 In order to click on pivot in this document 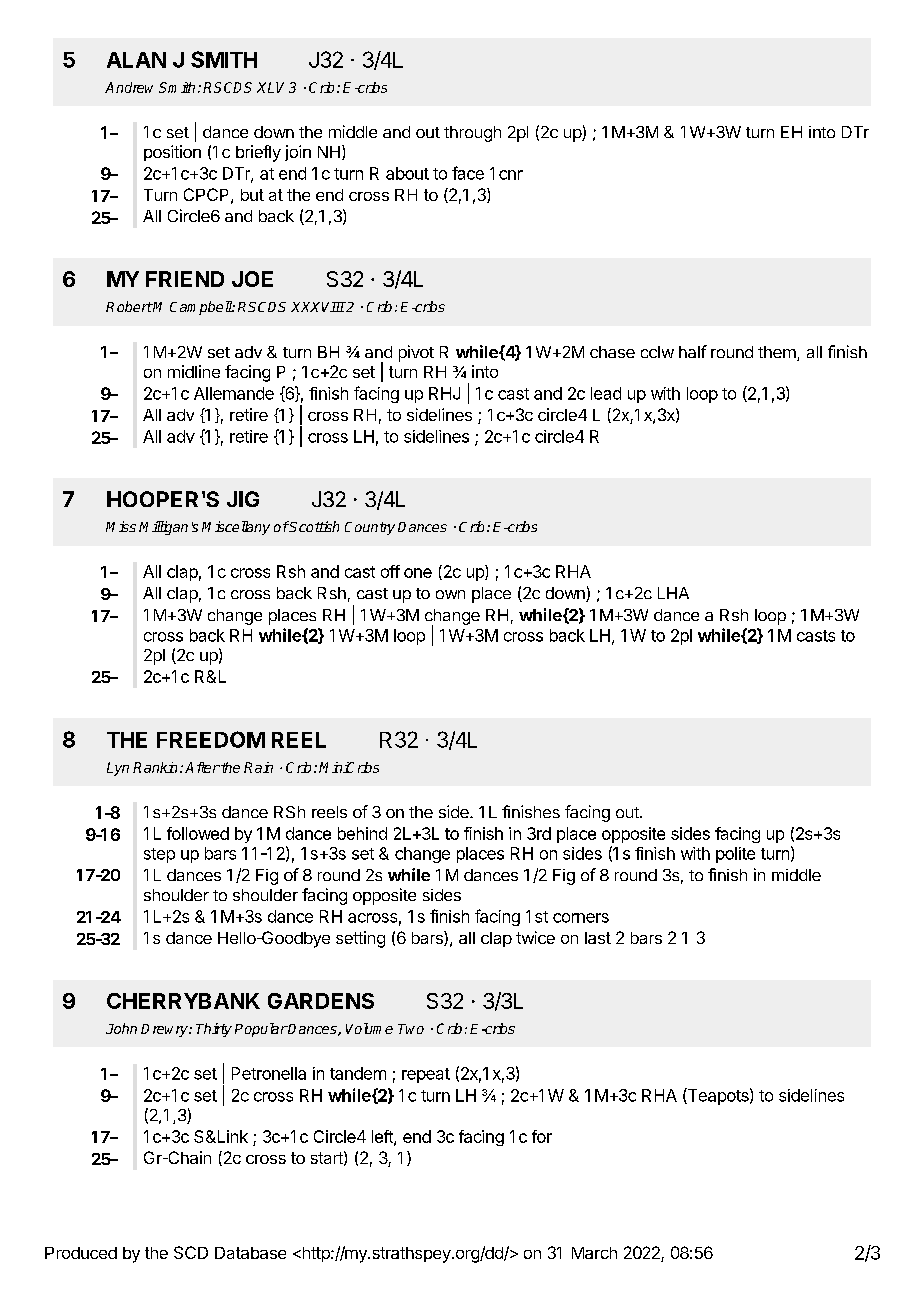, I will do `click(416, 353)`.
